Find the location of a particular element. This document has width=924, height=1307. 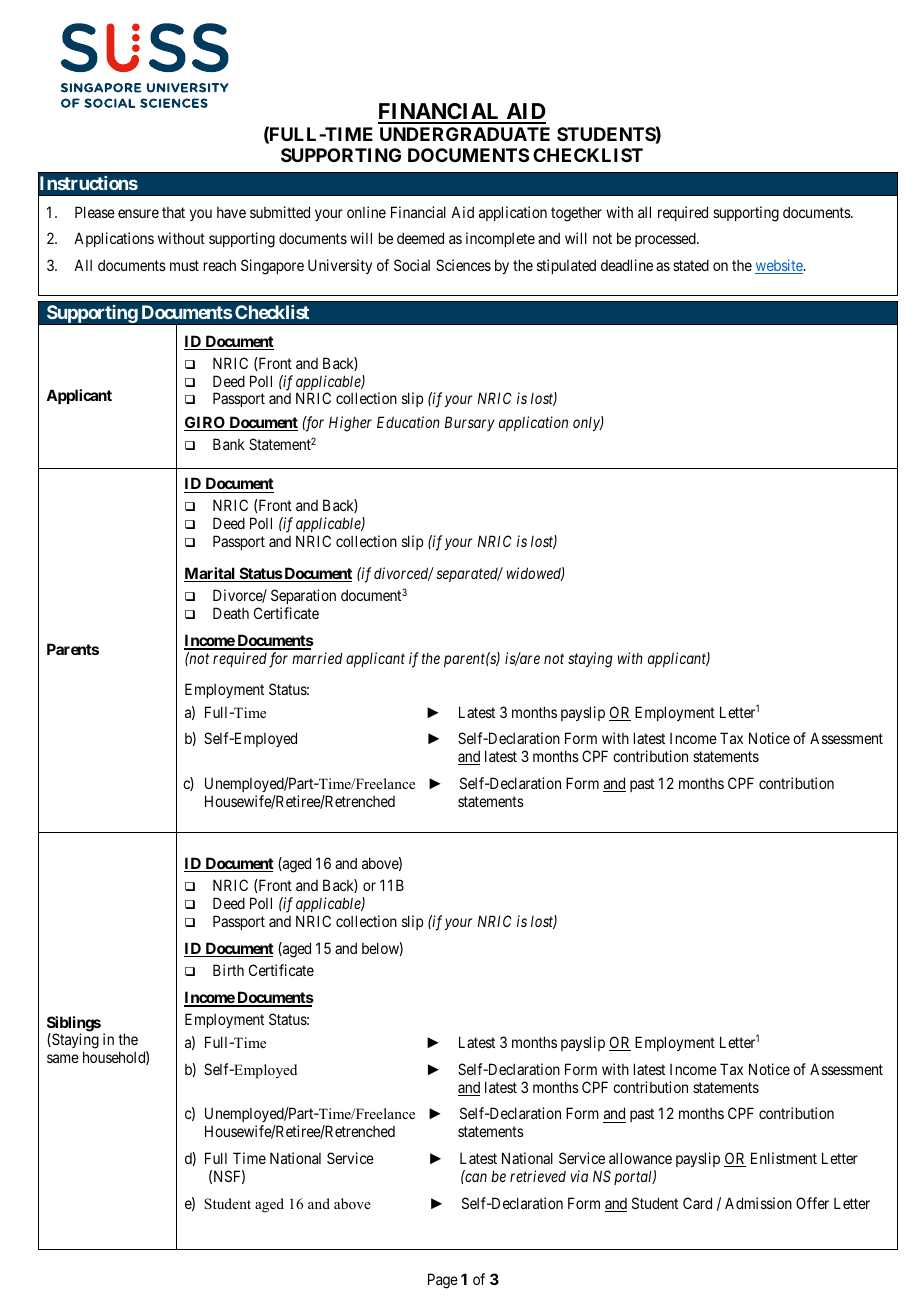

Birth is located at coordinates (228, 970).
